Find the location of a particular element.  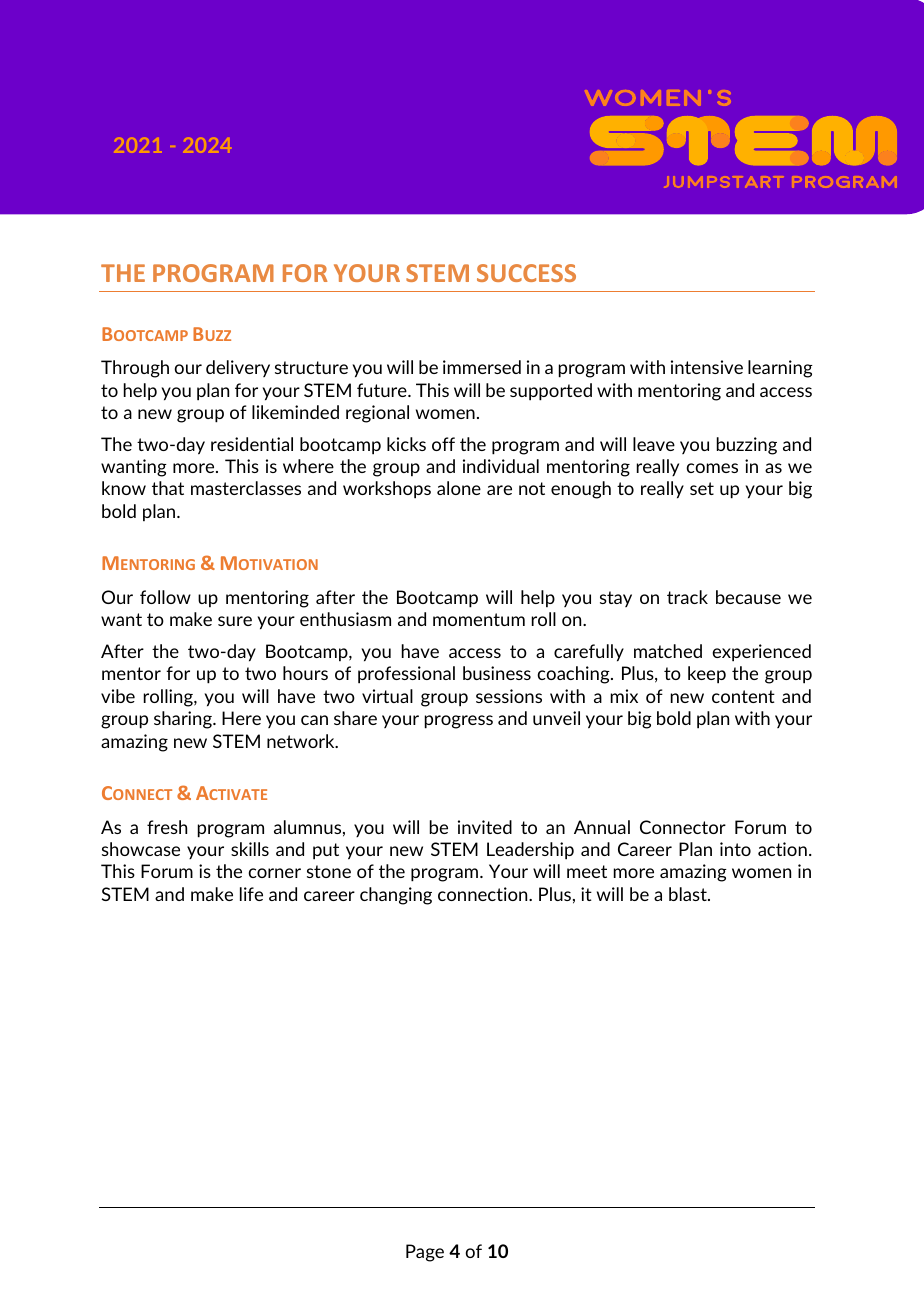

progress is located at coordinates (459, 722).
